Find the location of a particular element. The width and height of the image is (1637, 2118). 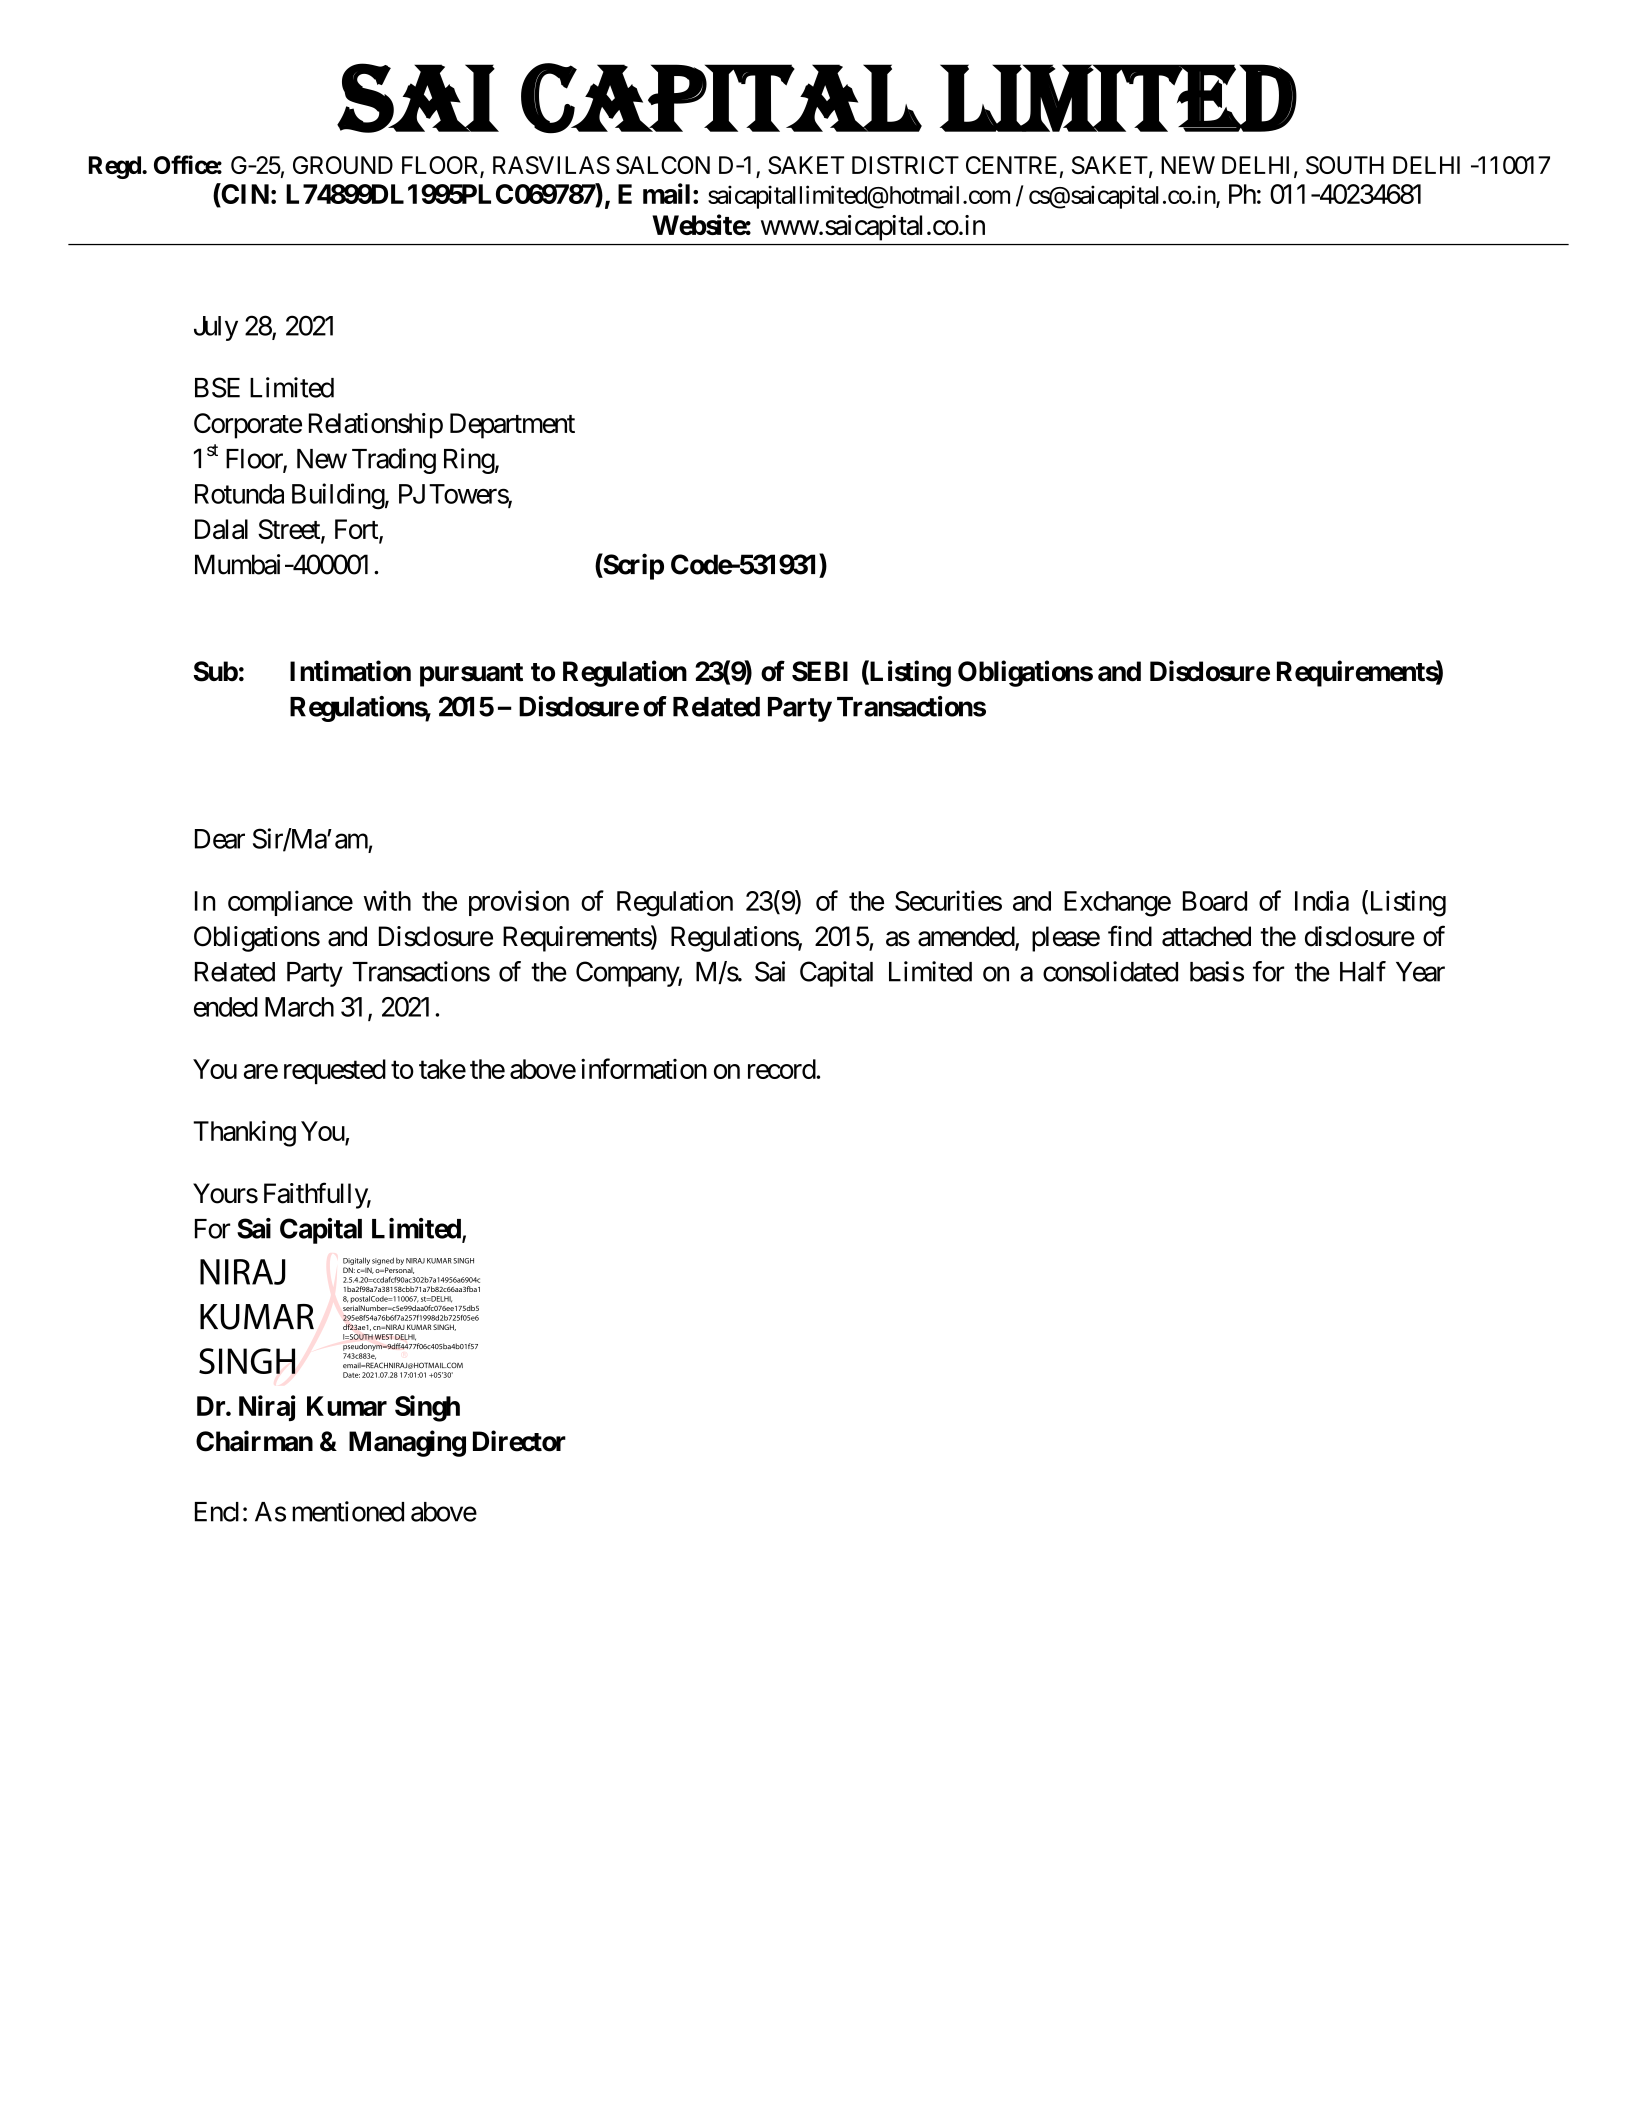

record is located at coordinates (782, 1069).
